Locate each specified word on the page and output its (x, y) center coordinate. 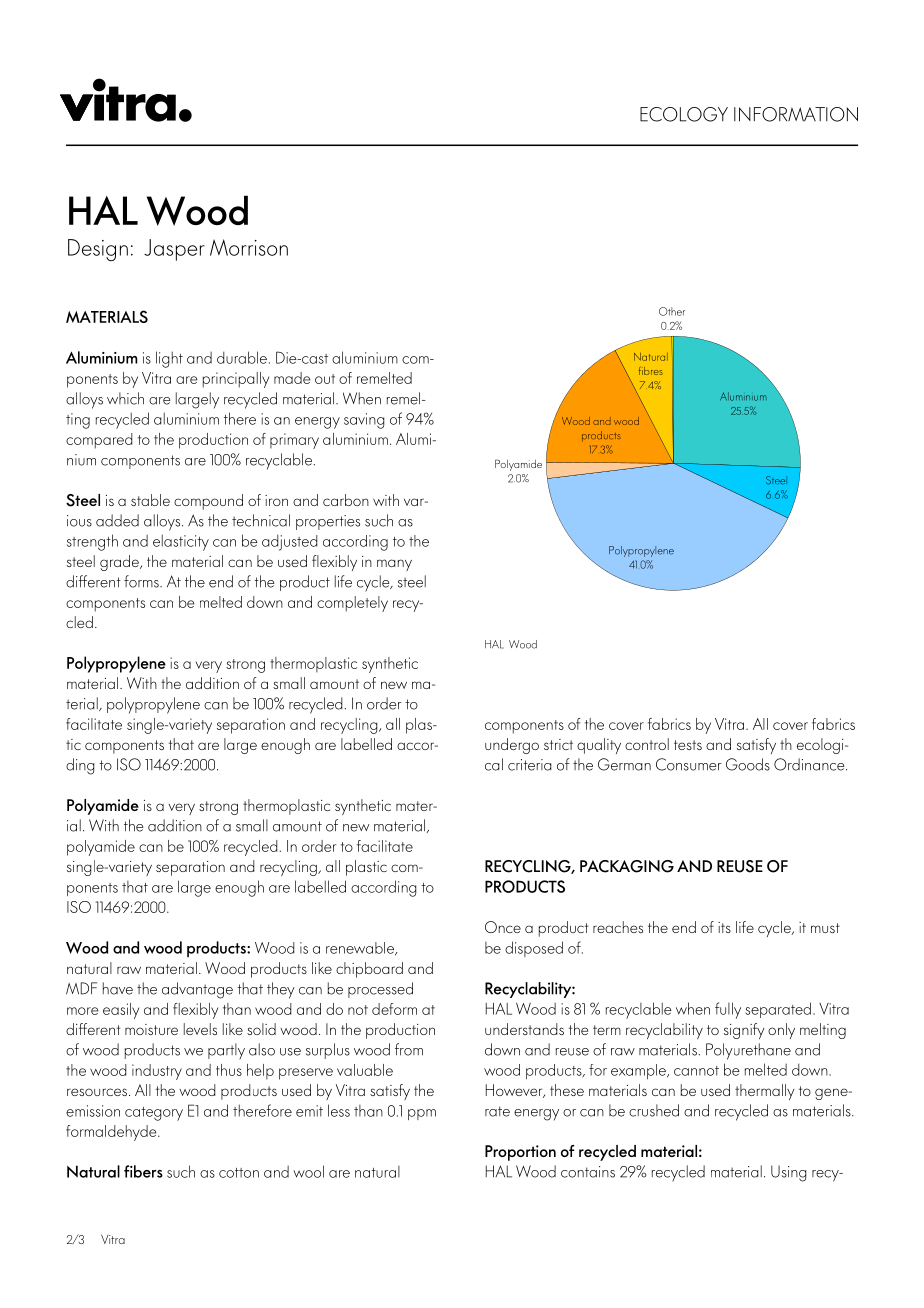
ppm (422, 1114)
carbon (346, 500)
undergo (512, 746)
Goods (748, 764)
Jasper (174, 250)
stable (150, 500)
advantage (197, 990)
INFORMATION (796, 114)
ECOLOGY (684, 114)
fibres (651, 371)
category (154, 1114)
